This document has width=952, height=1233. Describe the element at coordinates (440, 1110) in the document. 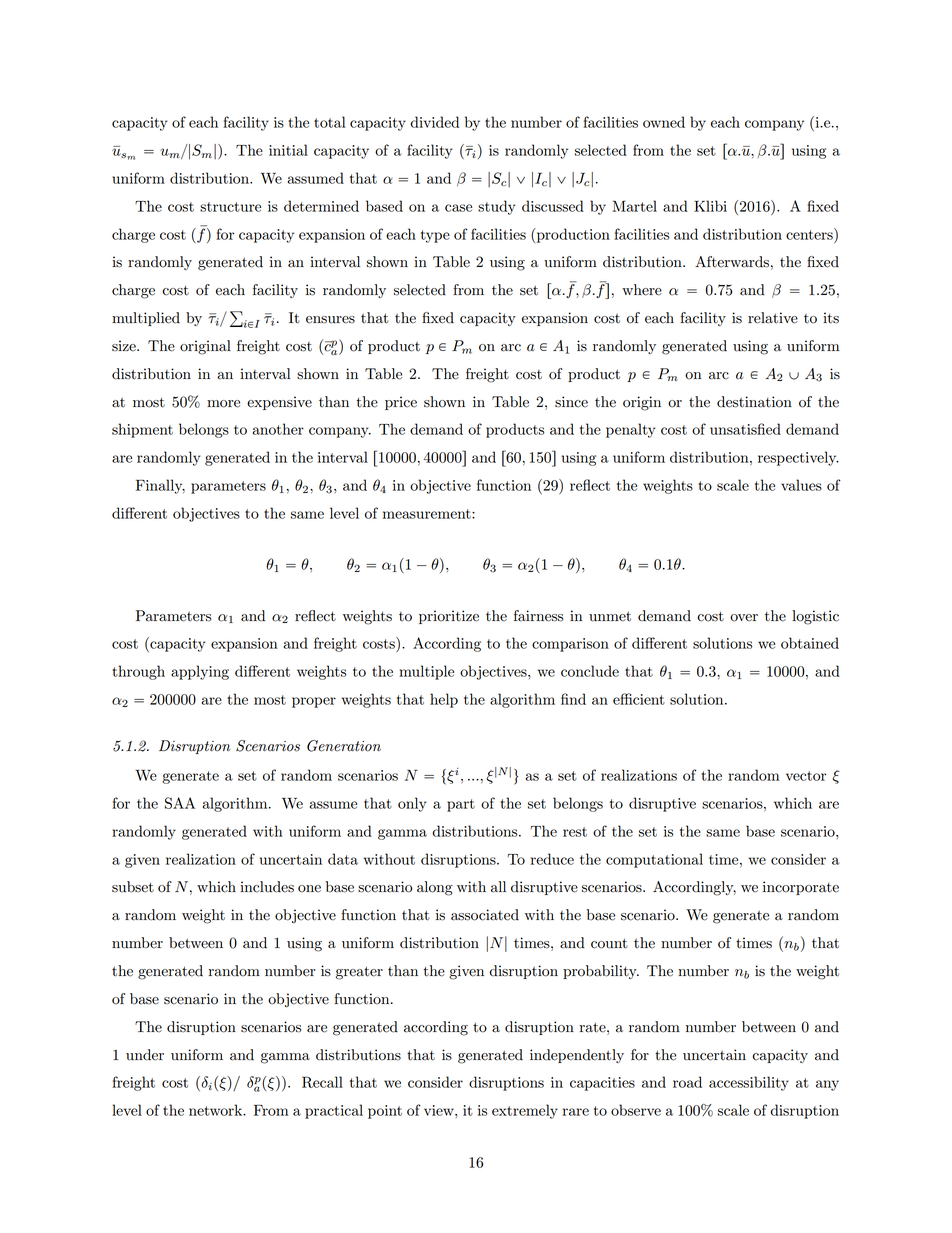

I see `view` at that location.
